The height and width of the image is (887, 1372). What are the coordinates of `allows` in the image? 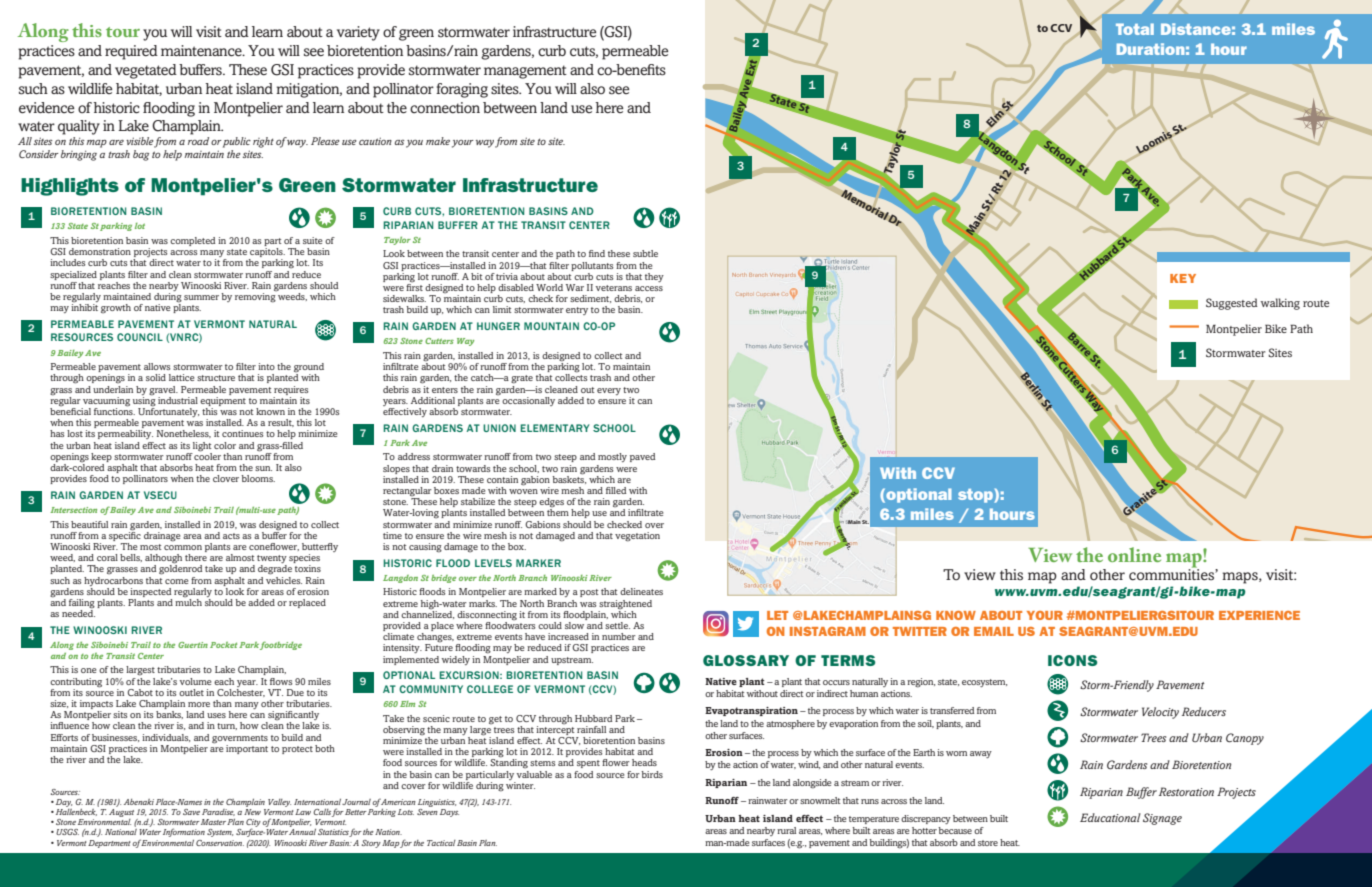 It's located at (157, 366).
